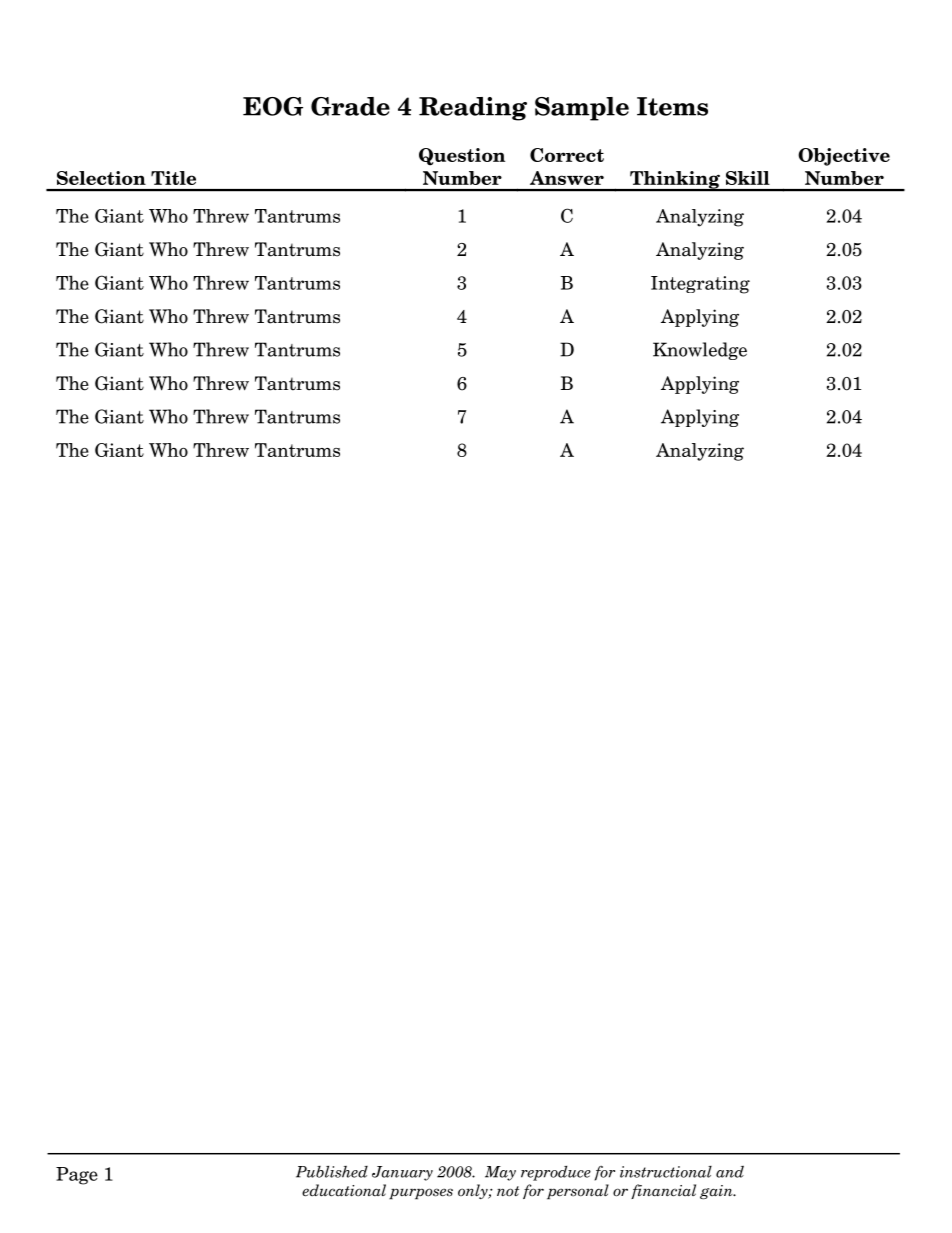 Image resolution: width=952 pixels, height=1233 pixels. Describe the element at coordinates (700, 285) in the screenshot. I see `Integrating` at that location.
